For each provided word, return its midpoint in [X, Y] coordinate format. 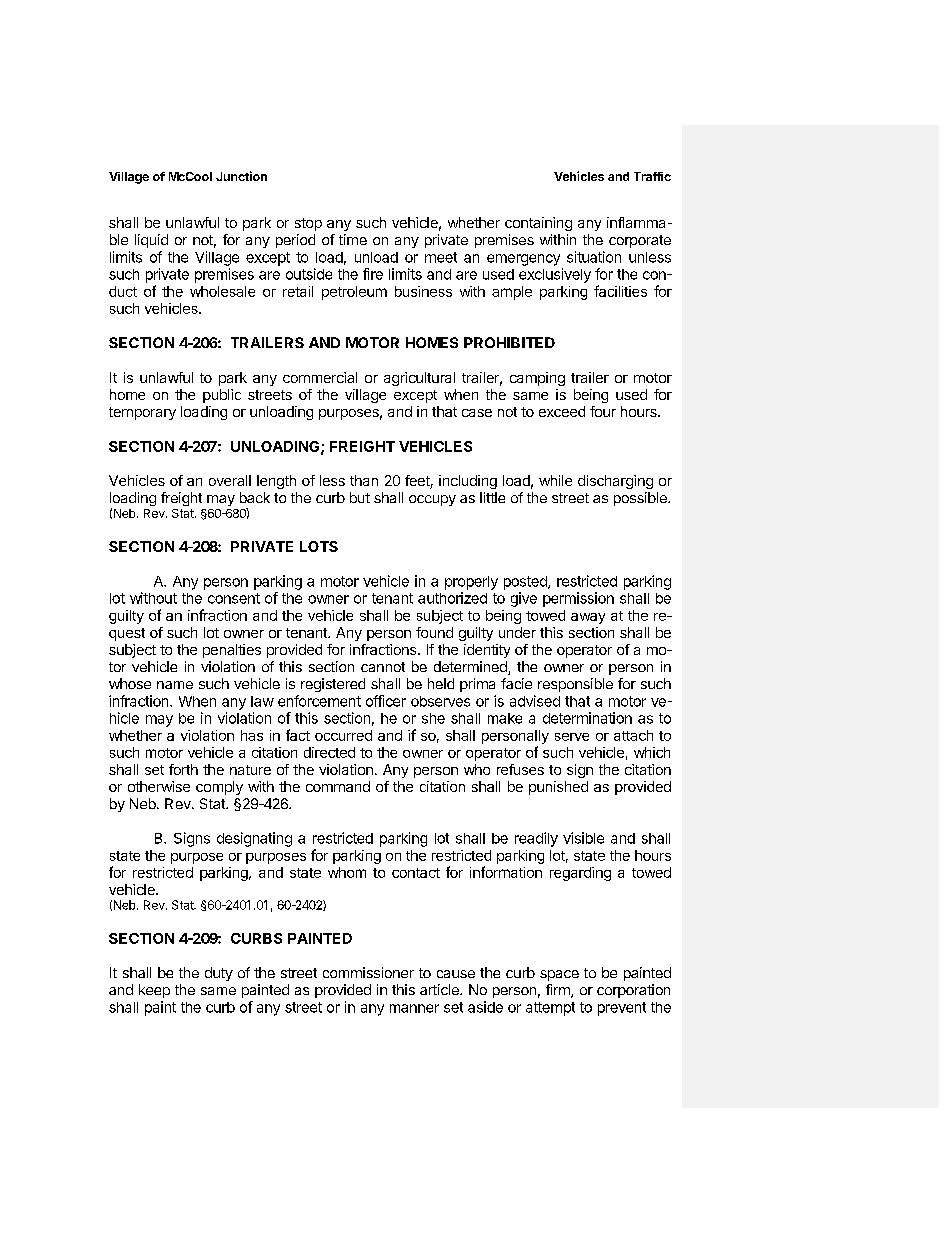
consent [234, 598]
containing [538, 224]
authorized [452, 598]
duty [219, 974]
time [353, 239]
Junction [241, 176]
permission [578, 599]
